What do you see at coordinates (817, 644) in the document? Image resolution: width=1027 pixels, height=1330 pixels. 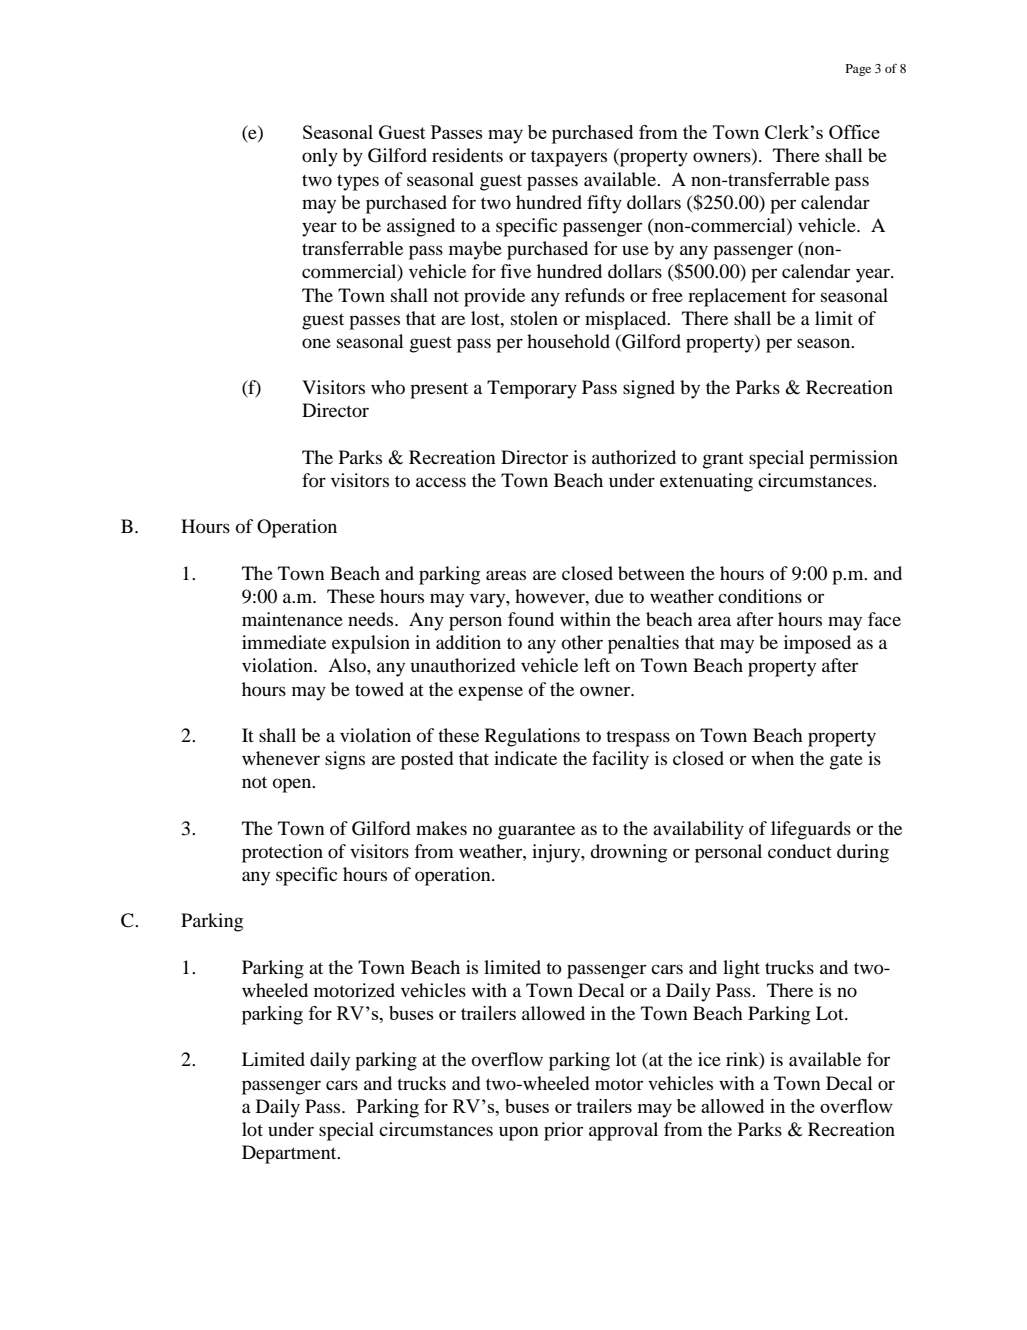 I see `imposed` at bounding box center [817, 644].
